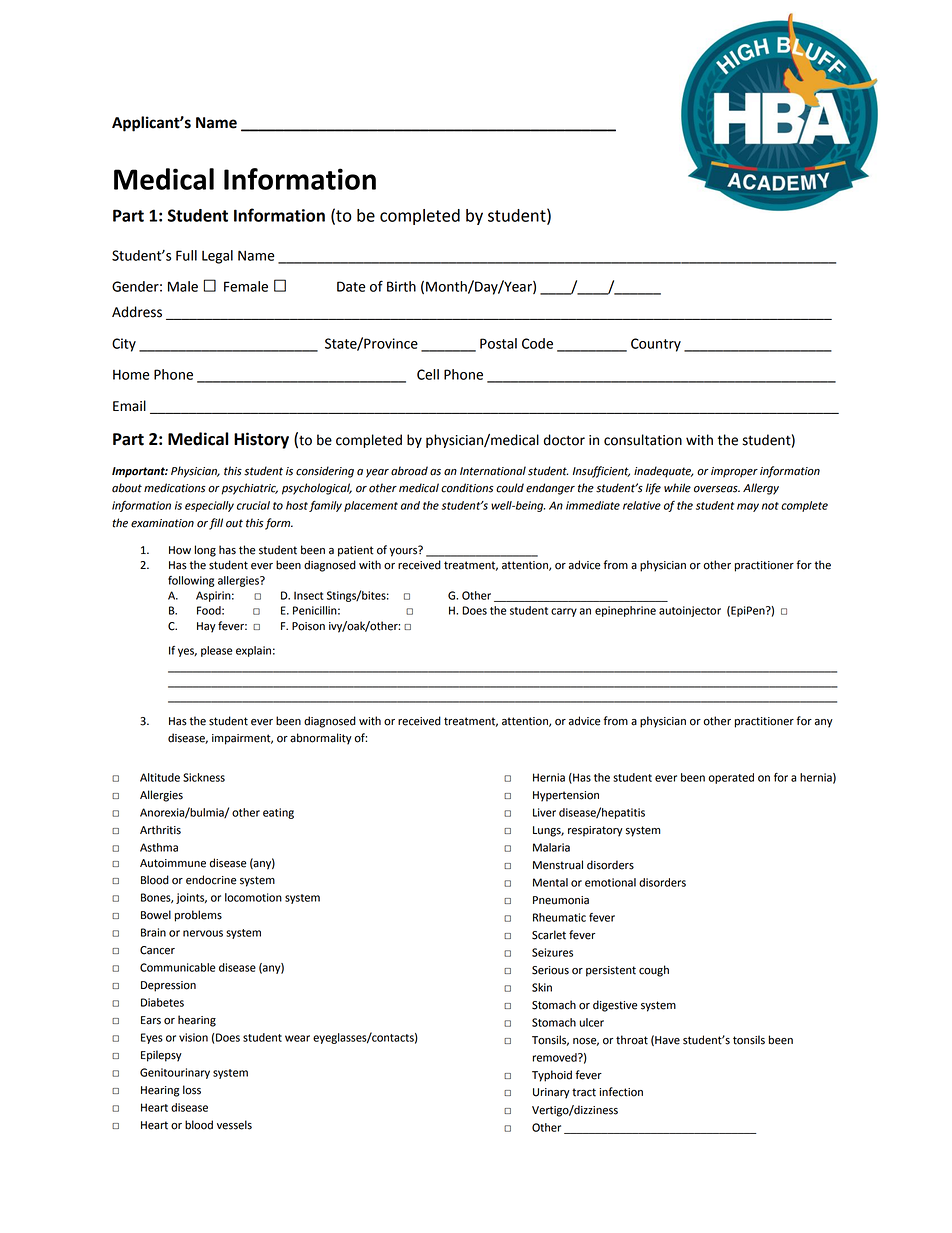 Image resolution: width=952 pixels, height=1233 pixels. I want to click on Typhoid, so click(552, 1076).
